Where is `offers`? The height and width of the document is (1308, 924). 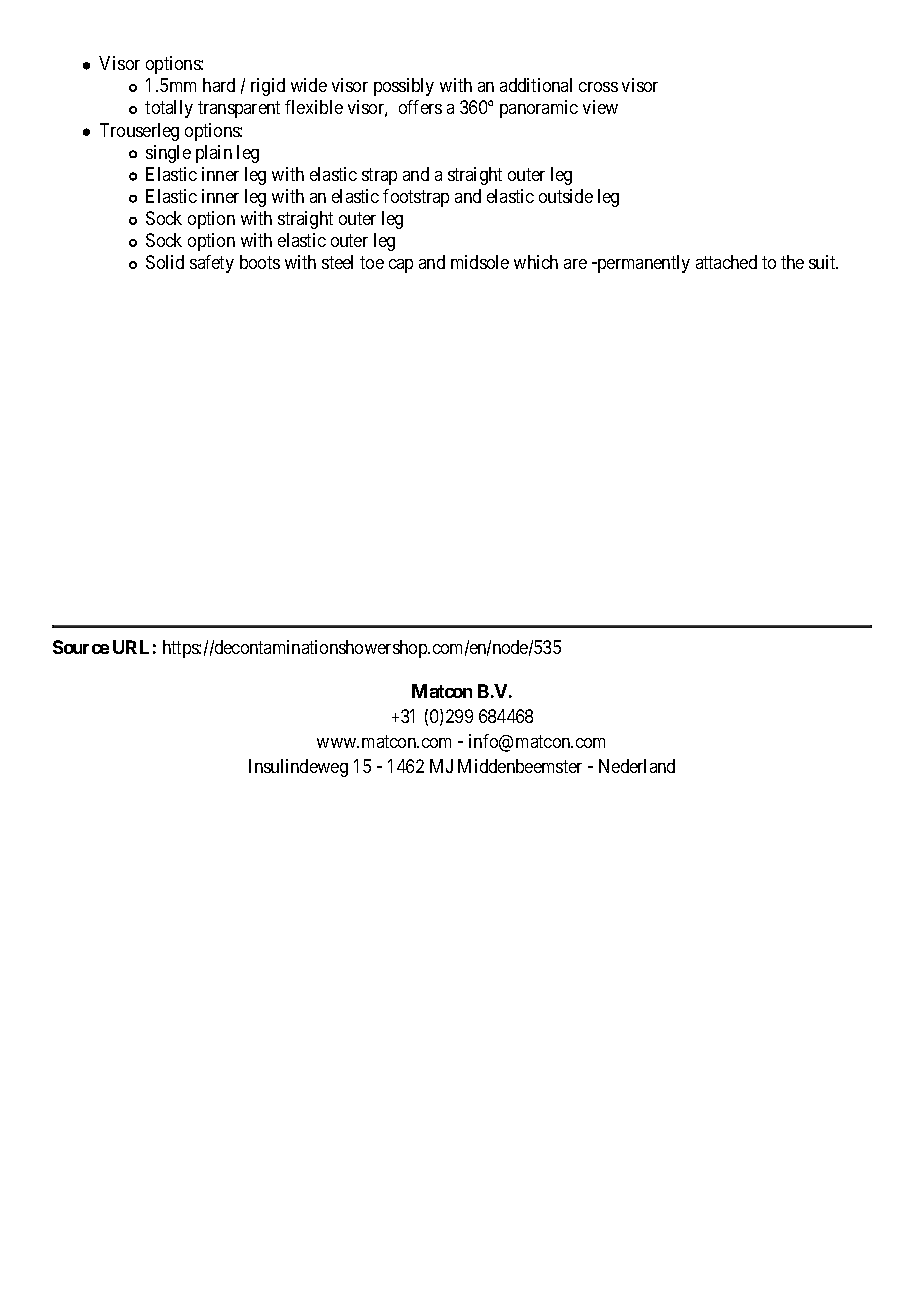 offers is located at coordinates (420, 107).
